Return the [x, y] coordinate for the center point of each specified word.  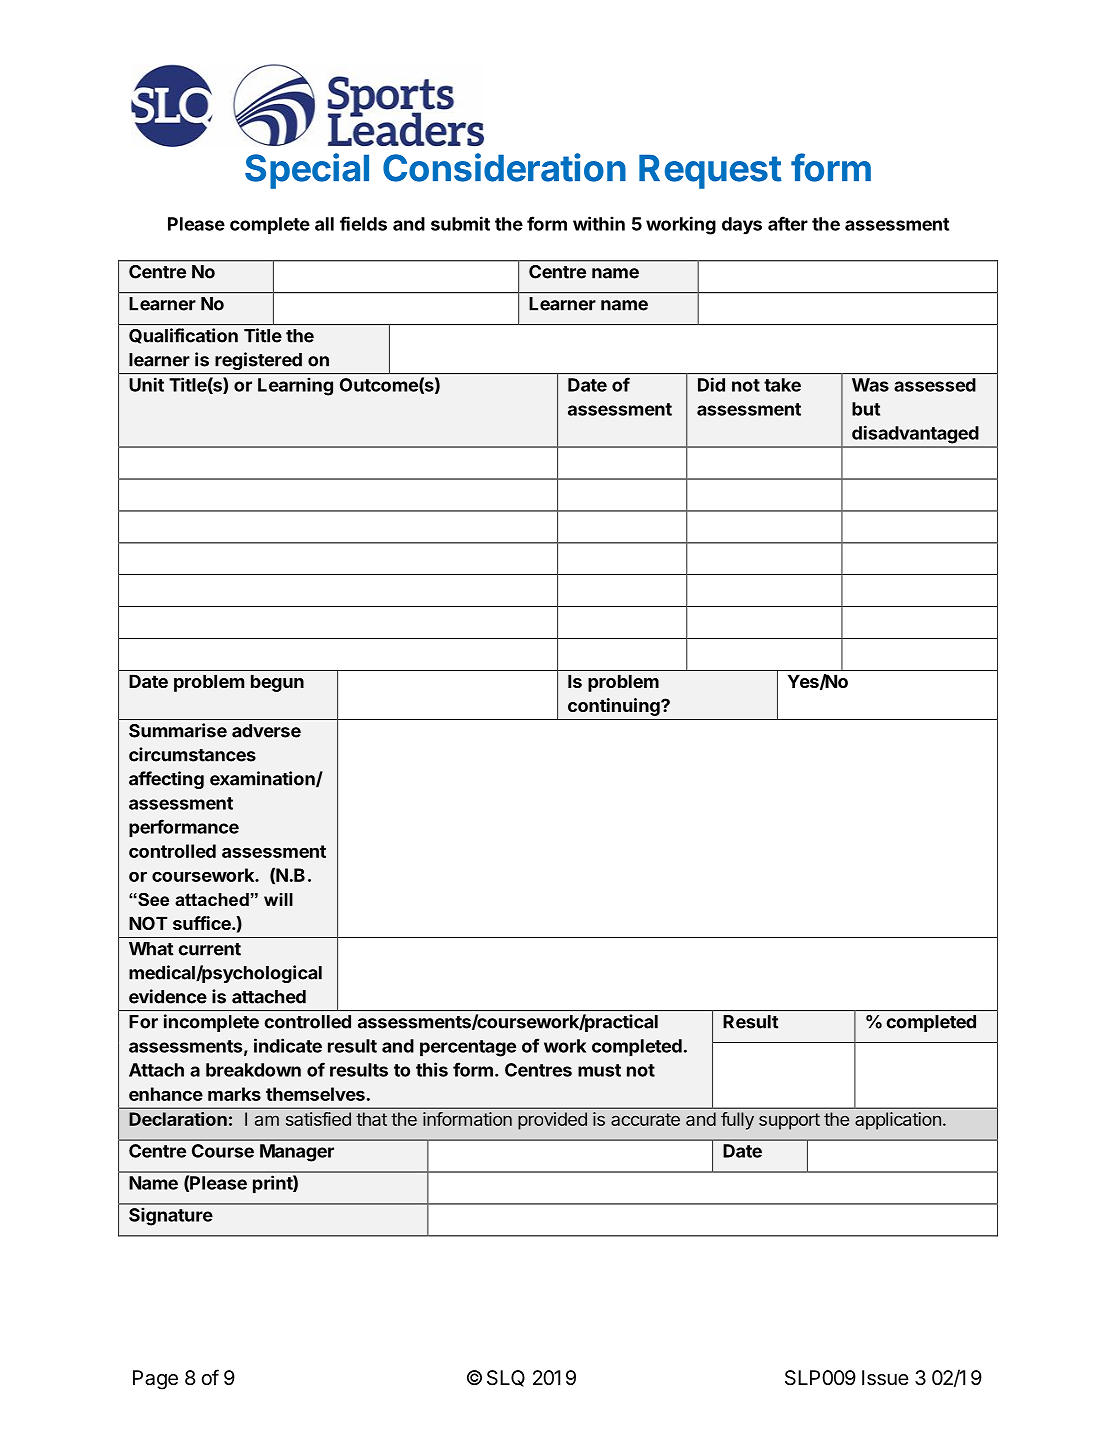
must [599, 1070]
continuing [615, 707]
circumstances [192, 754]
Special [307, 171]
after [788, 223]
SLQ [506, 1378]
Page [155, 1380]
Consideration [504, 167]
